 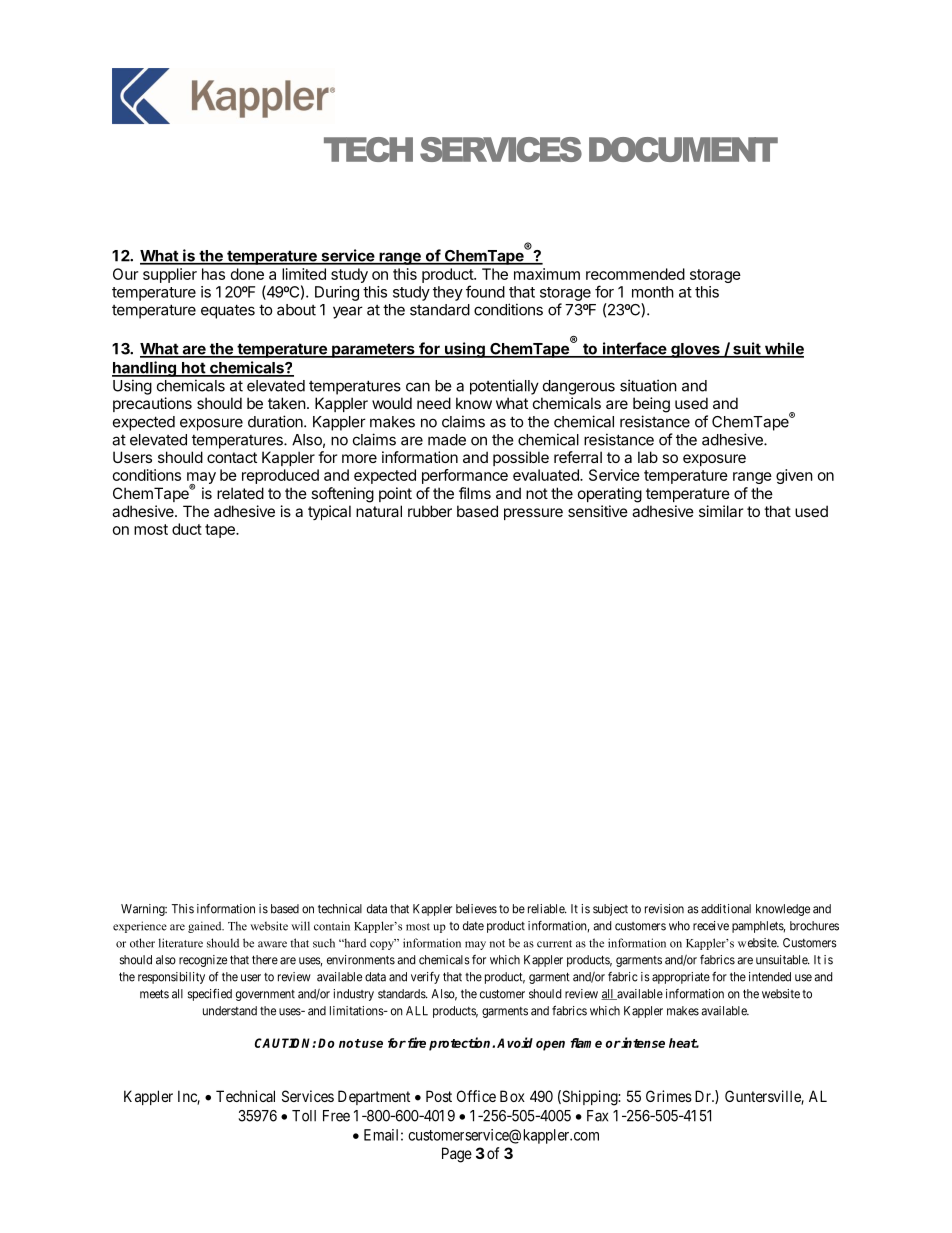 I want to click on has, so click(x=213, y=274).
